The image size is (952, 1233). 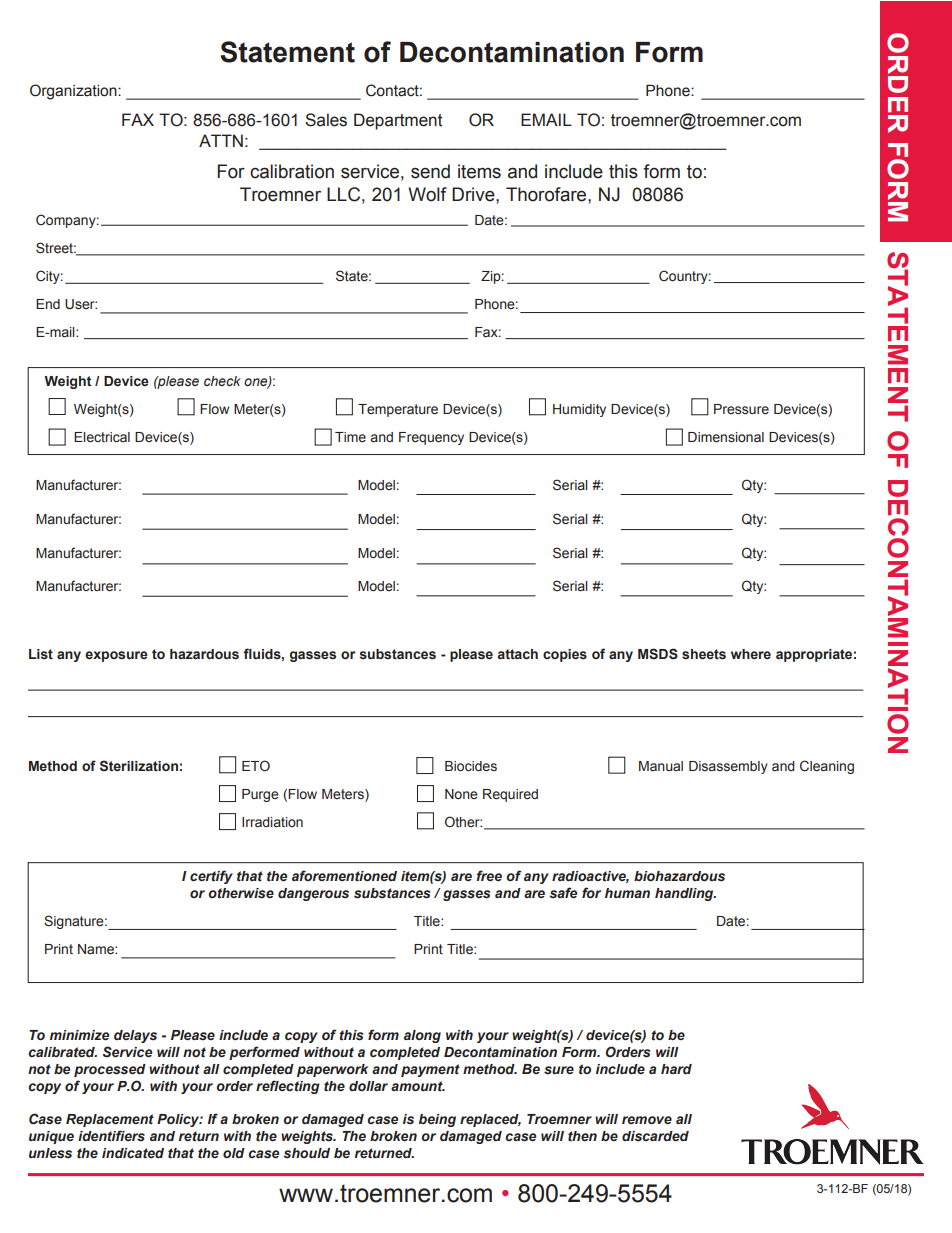 What do you see at coordinates (437, 1120) in the image?
I see `being` at bounding box center [437, 1120].
